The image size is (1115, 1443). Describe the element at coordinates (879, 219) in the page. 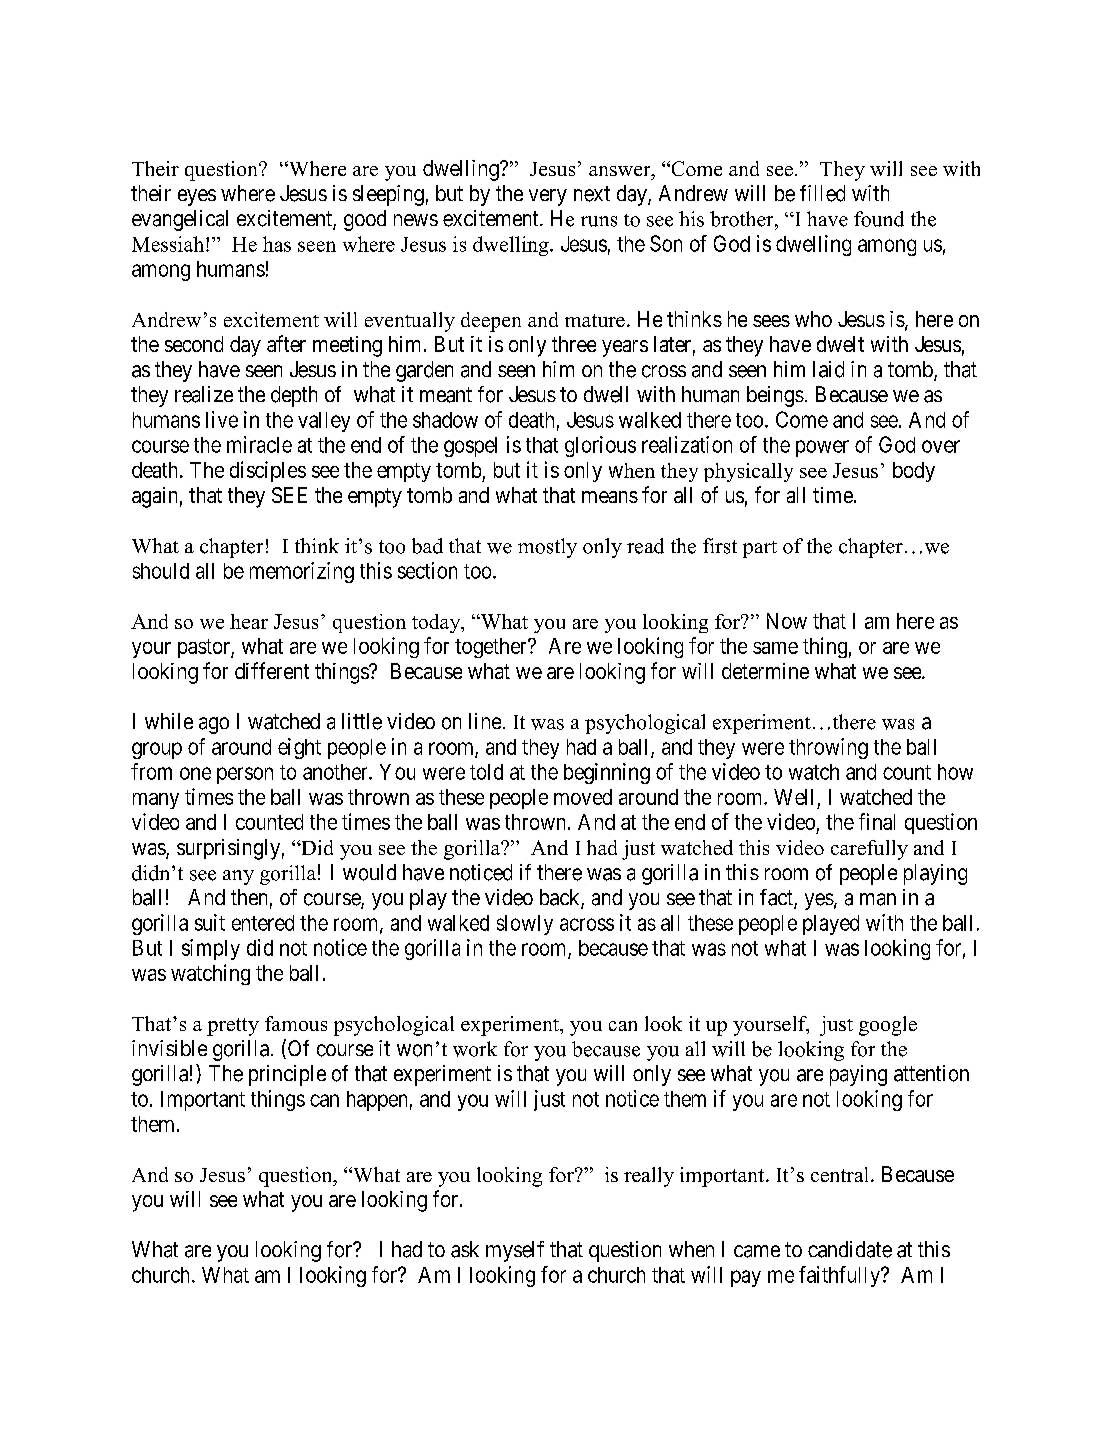

I see `found` at that location.
